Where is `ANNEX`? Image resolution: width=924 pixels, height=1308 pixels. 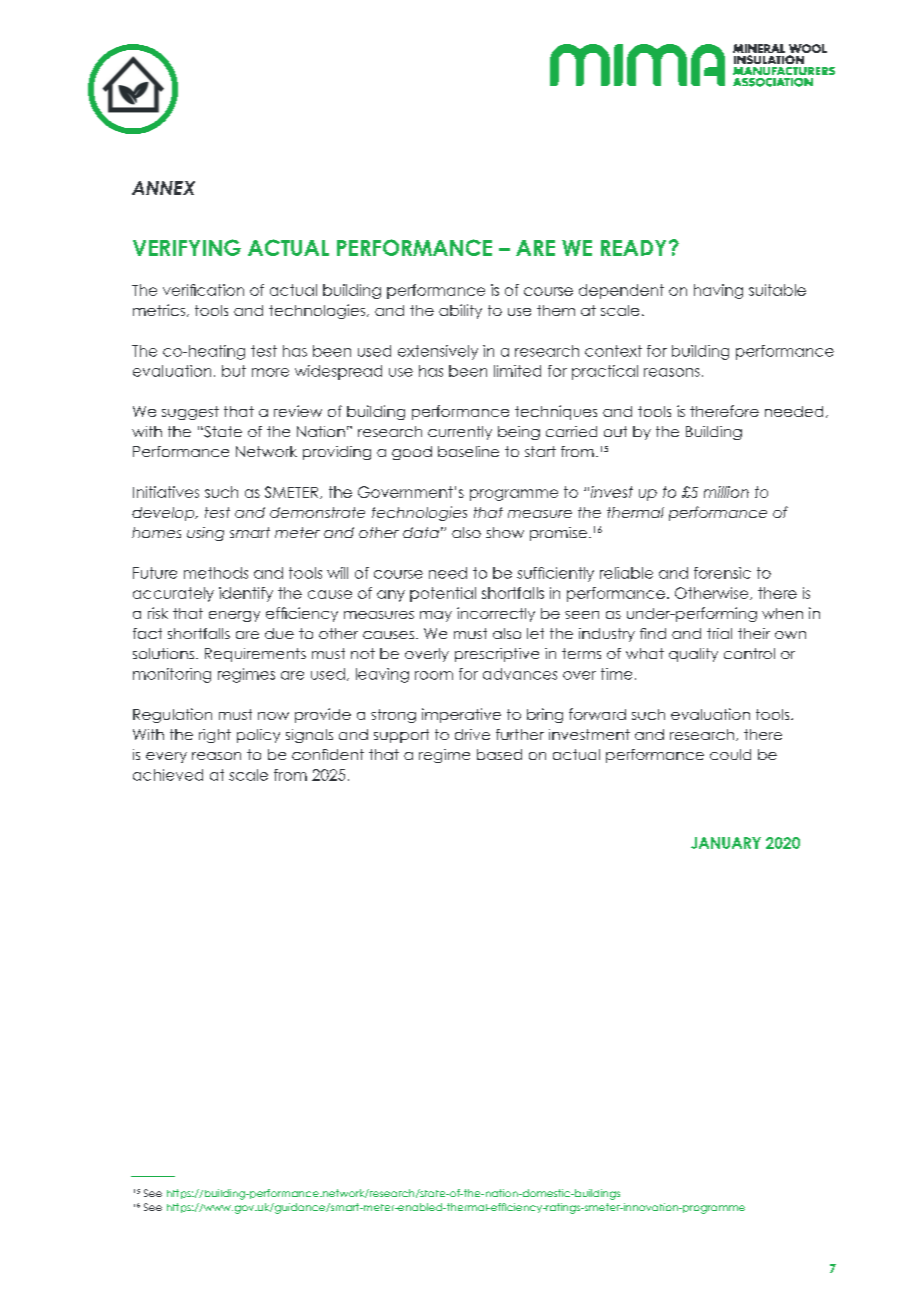 ANNEX is located at coordinates (163, 188).
